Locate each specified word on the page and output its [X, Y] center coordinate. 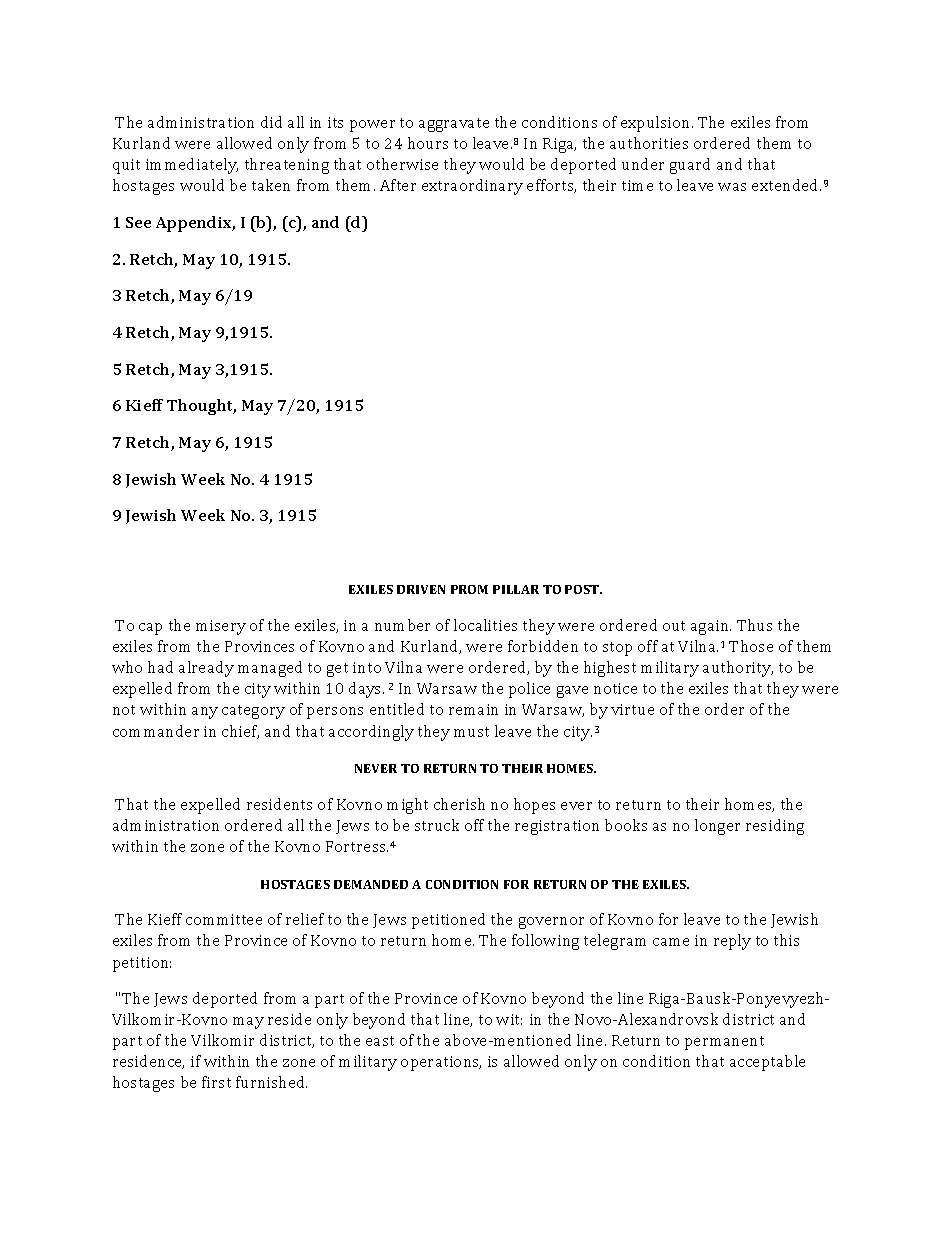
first [216, 1082]
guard [690, 166]
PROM [469, 589]
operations [441, 1063]
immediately [192, 166]
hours [428, 143]
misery [221, 627]
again [711, 627]
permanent [724, 1043]
